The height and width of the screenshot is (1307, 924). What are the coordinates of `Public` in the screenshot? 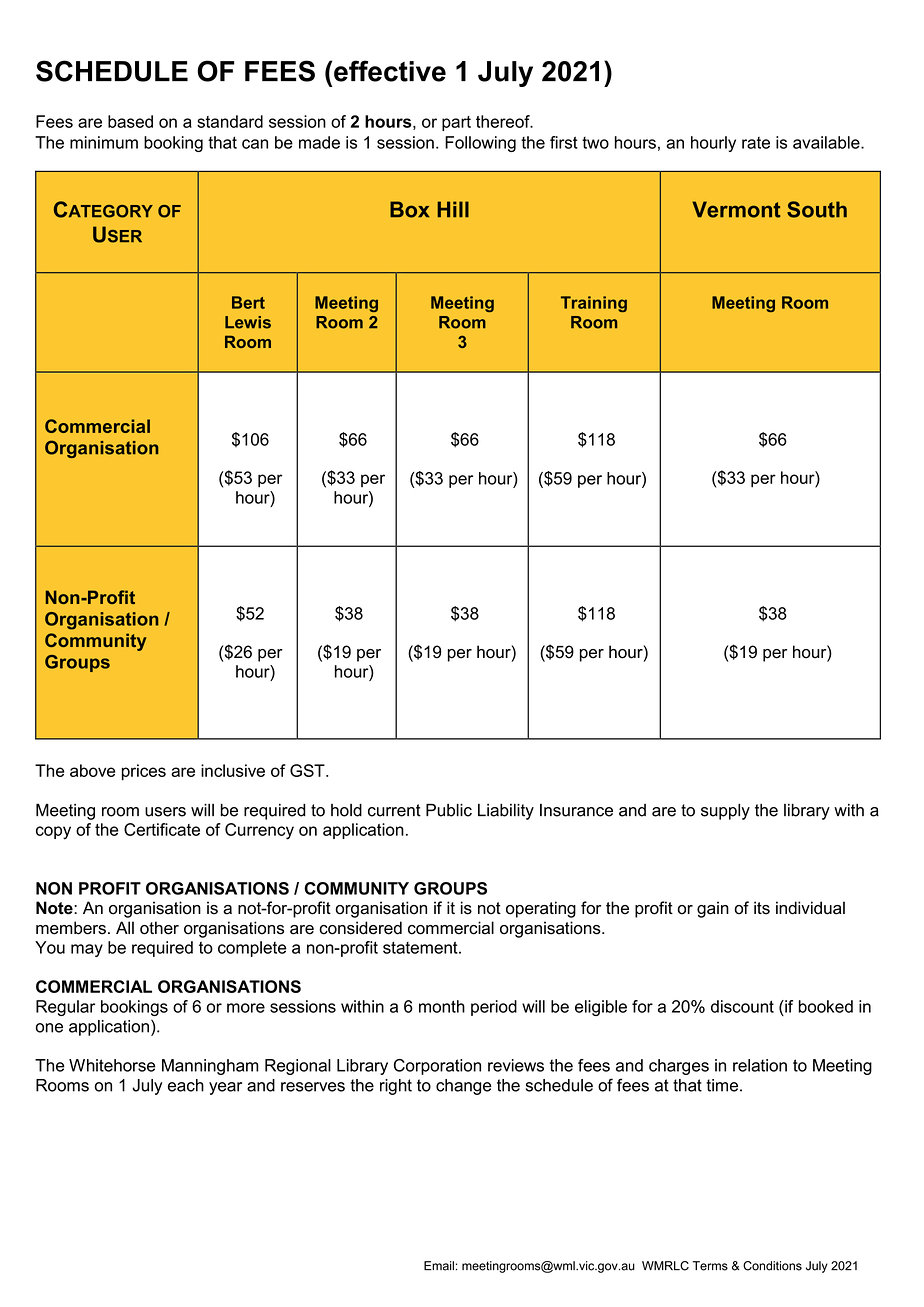 It's located at (449, 810).
